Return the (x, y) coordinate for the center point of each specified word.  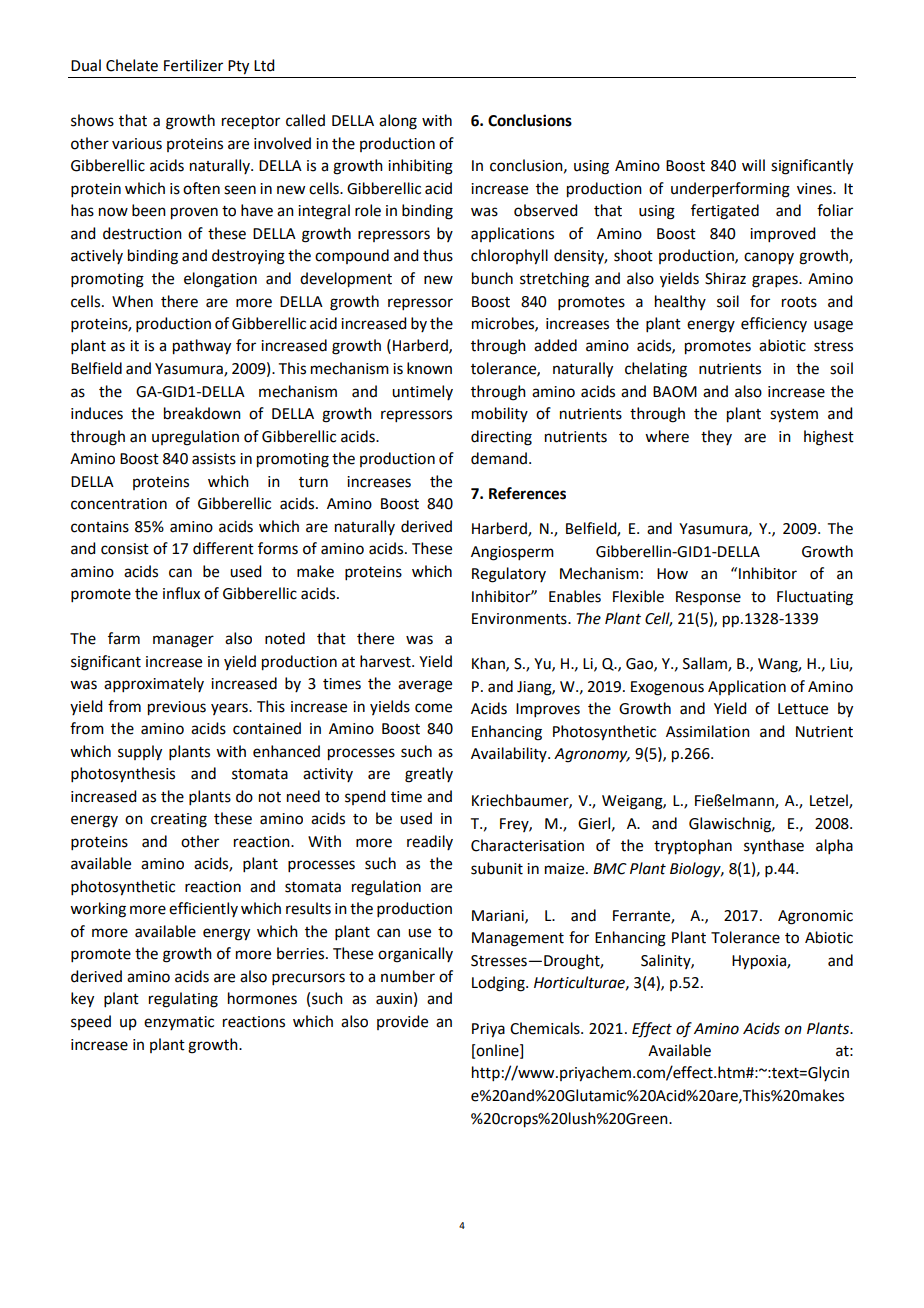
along (398, 122)
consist (125, 549)
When (132, 301)
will (753, 165)
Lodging (499, 984)
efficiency (774, 324)
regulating (183, 1000)
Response (708, 598)
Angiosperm (512, 553)
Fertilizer (193, 65)
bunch (492, 278)
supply (140, 753)
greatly (429, 775)
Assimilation (708, 731)
